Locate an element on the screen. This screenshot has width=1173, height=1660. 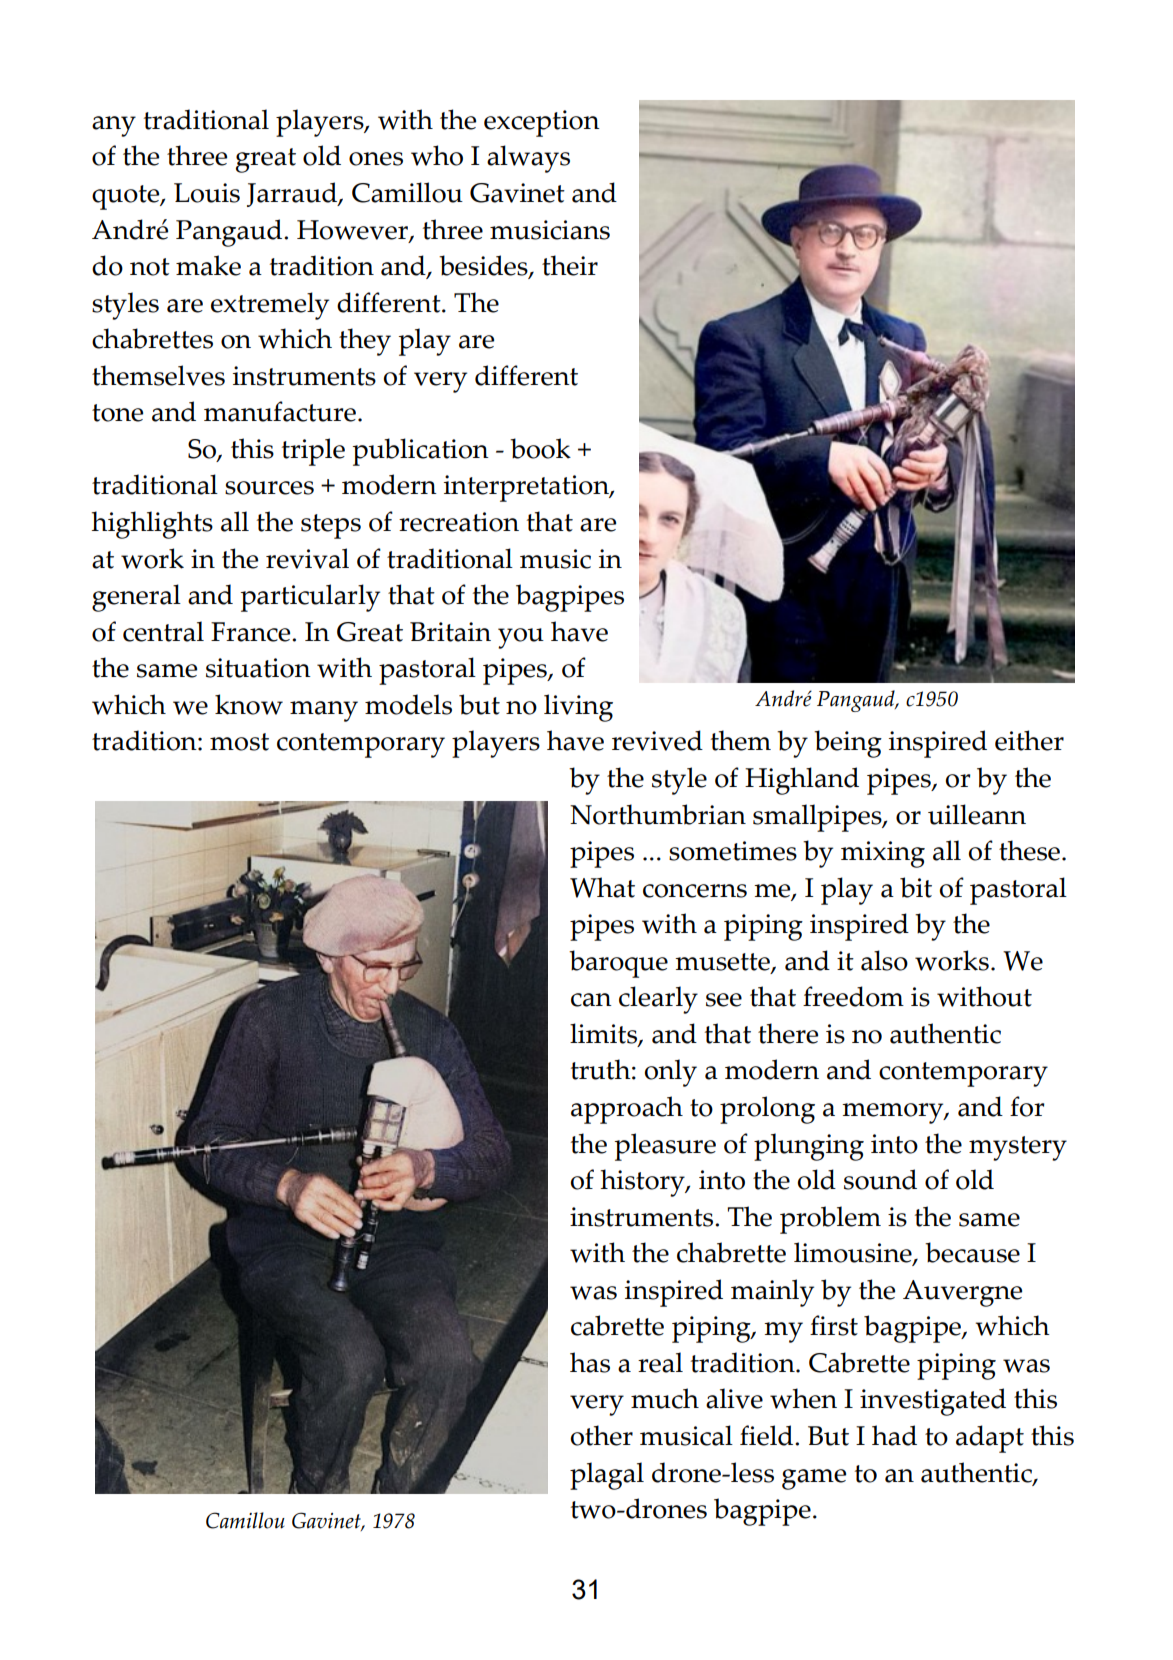
France is located at coordinates (252, 632).
